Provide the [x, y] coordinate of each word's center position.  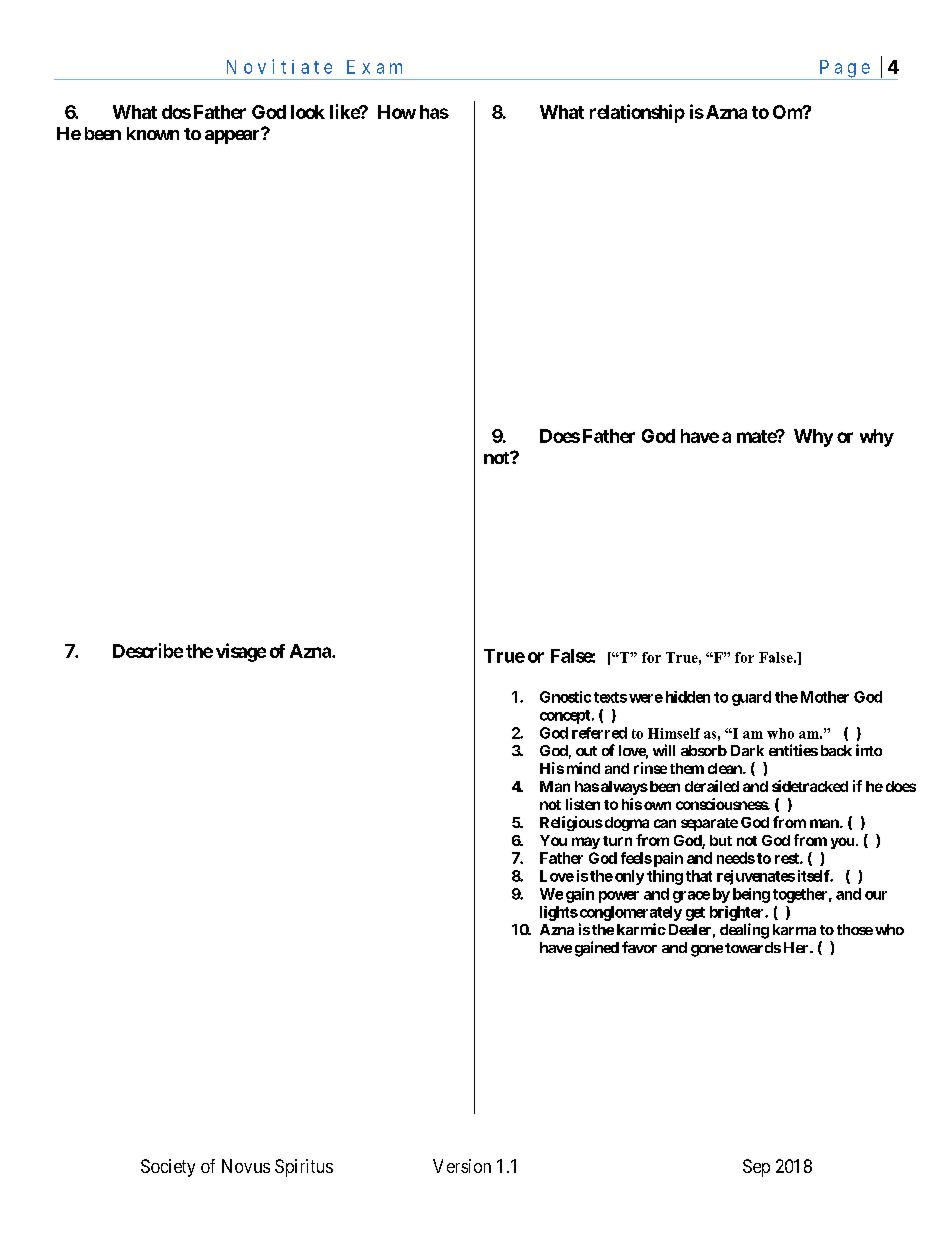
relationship [637, 113]
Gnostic [565, 697]
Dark [747, 750]
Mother [823, 697]
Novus [246, 1166]
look [308, 112]
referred [599, 733]
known [153, 133]
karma [794, 929]
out [586, 751]
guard [751, 698]
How [397, 112]
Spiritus [304, 1168]
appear [233, 136]
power [619, 897]
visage [241, 652]
